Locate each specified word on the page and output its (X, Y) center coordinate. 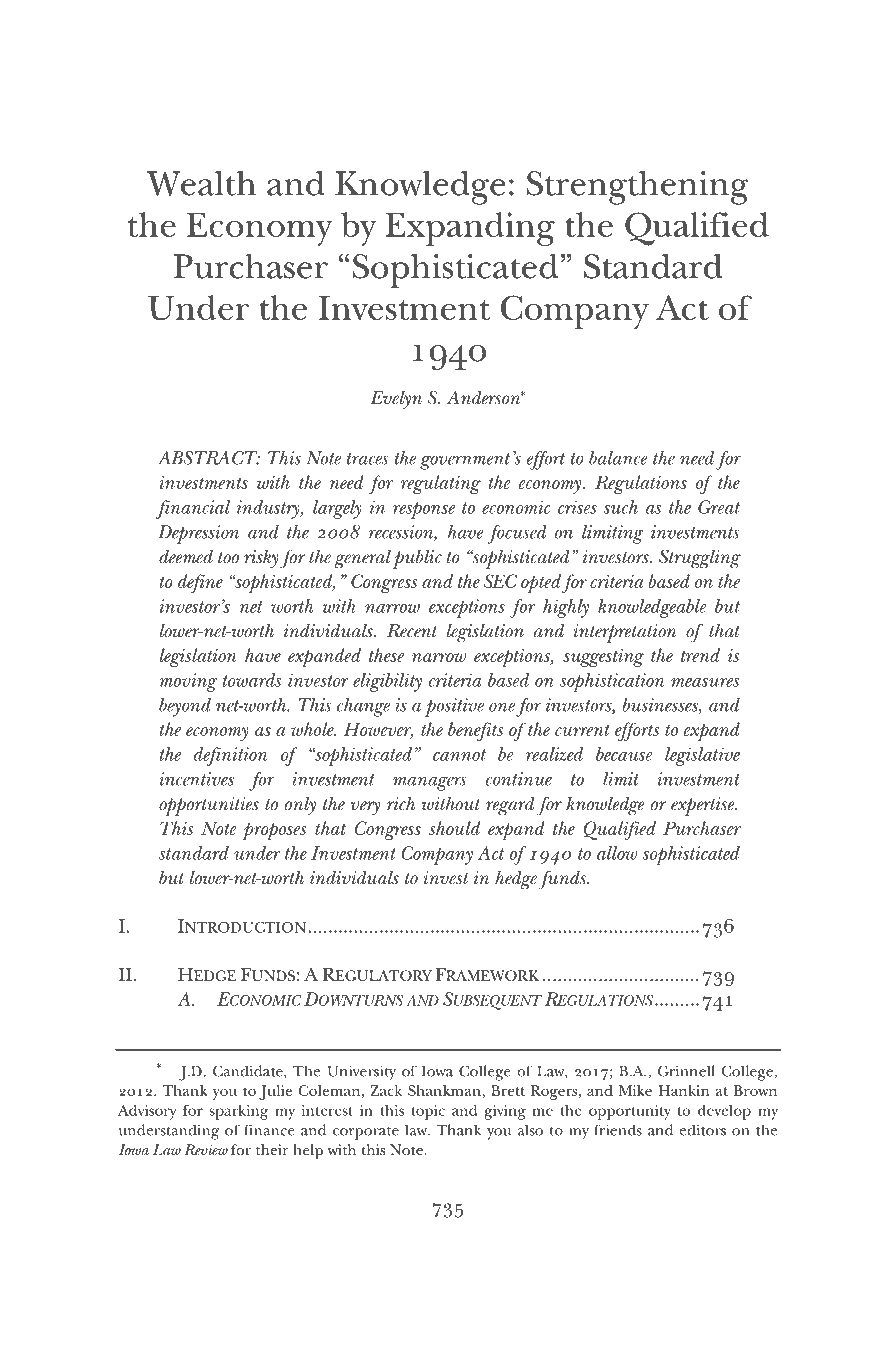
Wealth (201, 183)
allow (617, 853)
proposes (275, 831)
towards (252, 680)
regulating (441, 484)
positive (454, 707)
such (621, 507)
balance (618, 458)
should (454, 828)
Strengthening (638, 188)
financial (193, 509)
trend (700, 655)
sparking (238, 1112)
